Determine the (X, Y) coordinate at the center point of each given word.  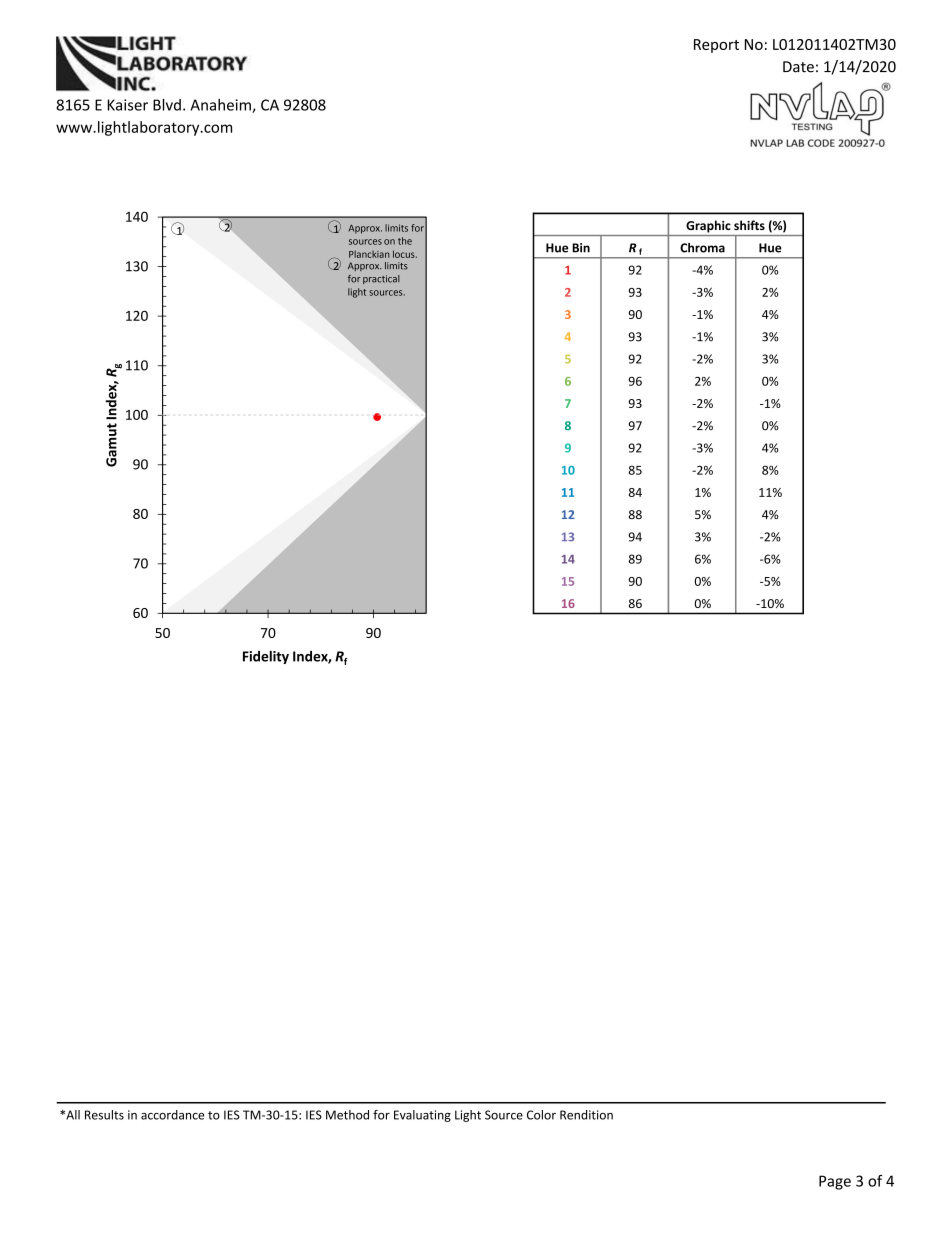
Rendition (586, 1115)
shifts (749, 225)
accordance (173, 1115)
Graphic (708, 226)
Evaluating (422, 1116)
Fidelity (266, 657)
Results (104, 1115)
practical (381, 279)
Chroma (702, 248)
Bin (581, 248)
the (405, 241)
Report (716, 46)
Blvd (167, 105)
